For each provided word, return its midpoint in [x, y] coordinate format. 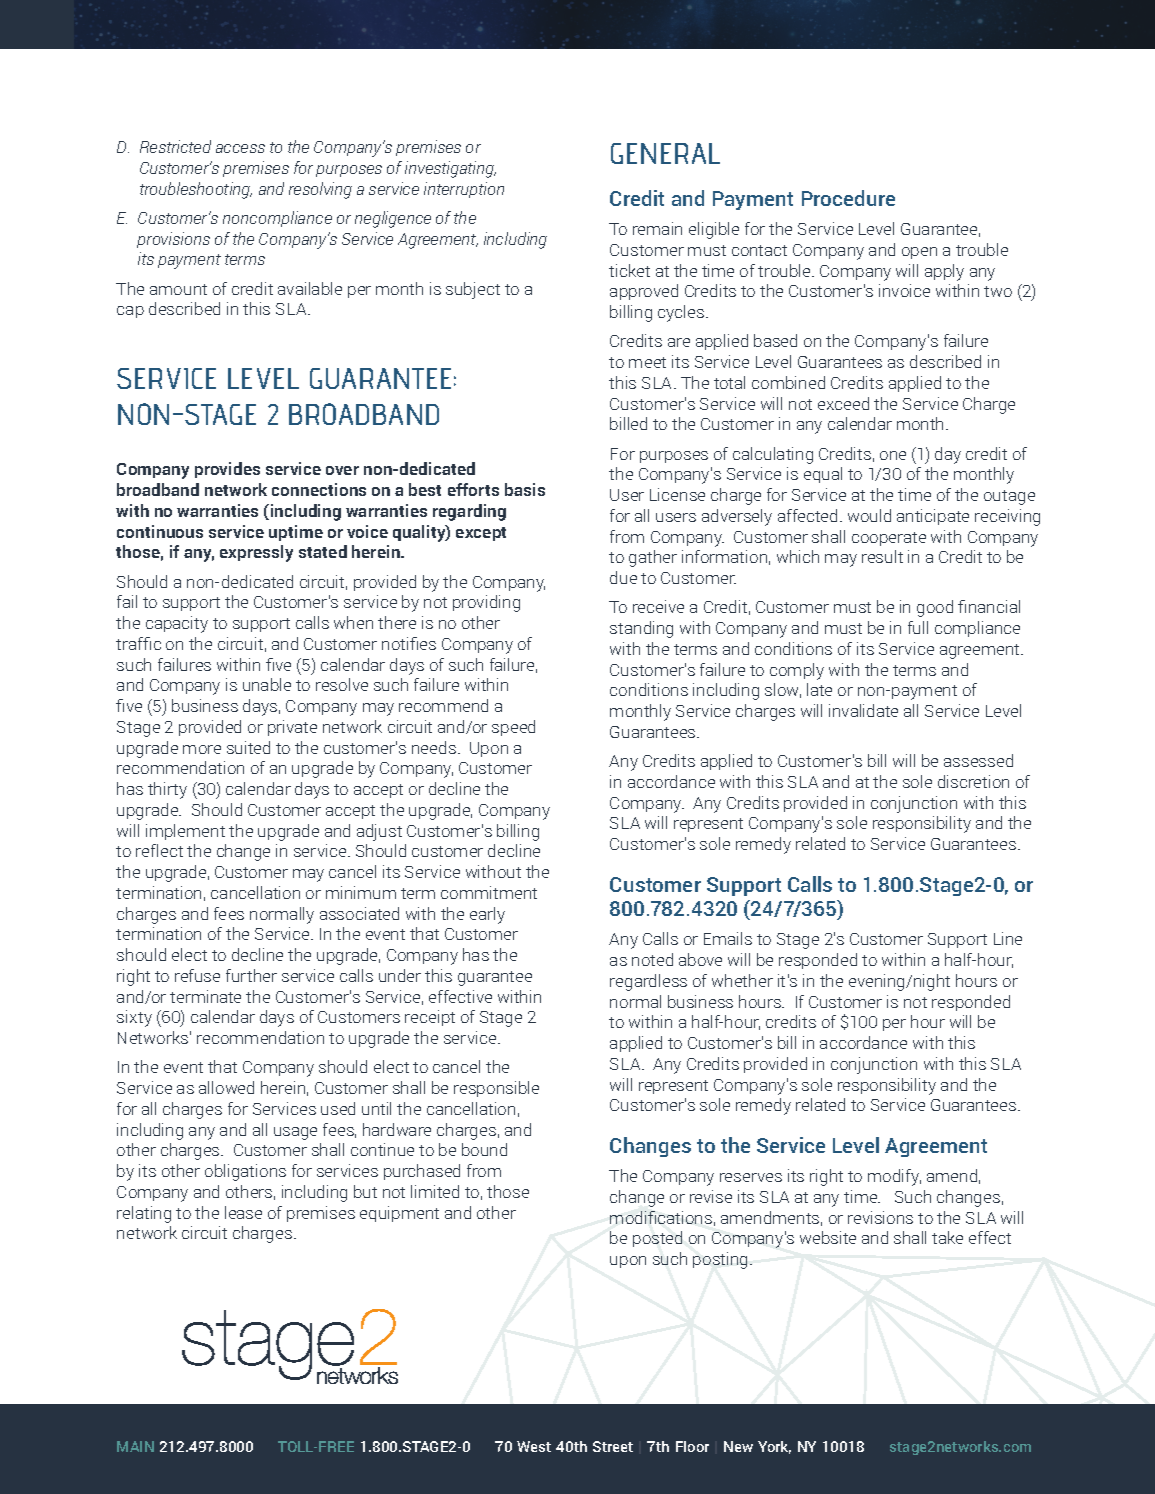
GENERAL [665, 153]
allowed [226, 1087]
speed [513, 728]
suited [248, 747]
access [240, 148]
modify [894, 1177]
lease [243, 1212]
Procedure [848, 198]
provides [227, 470]
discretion [973, 781]
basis [525, 489]
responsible [496, 1089]
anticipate [933, 517]
